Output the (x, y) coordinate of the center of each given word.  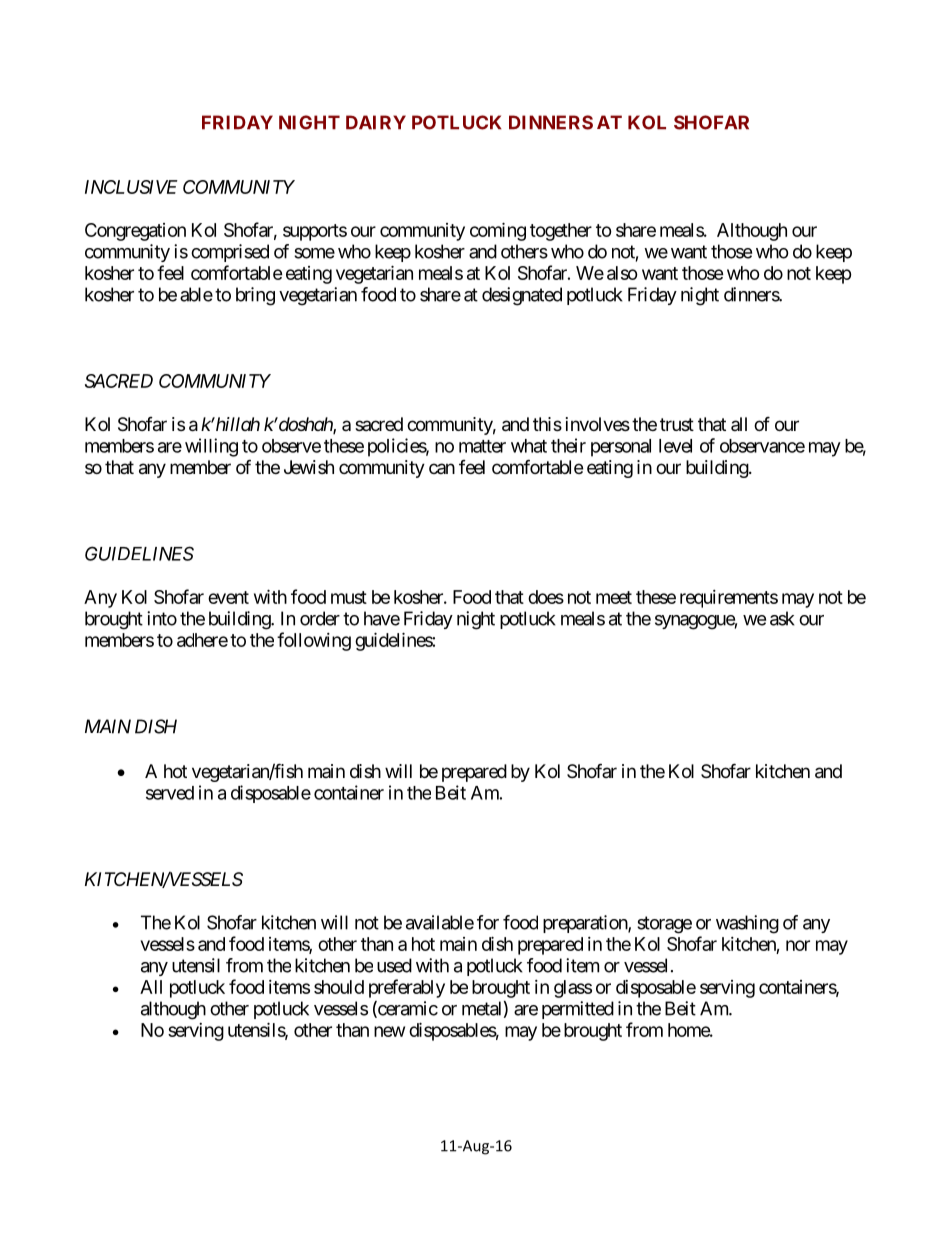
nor (798, 945)
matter (482, 446)
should (339, 987)
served (170, 793)
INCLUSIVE (131, 187)
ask (782, 618)
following (314, 641)
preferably (407, 988)
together (561, 232)
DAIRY (376, 122)
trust (677, 424)
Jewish (309, 467)
